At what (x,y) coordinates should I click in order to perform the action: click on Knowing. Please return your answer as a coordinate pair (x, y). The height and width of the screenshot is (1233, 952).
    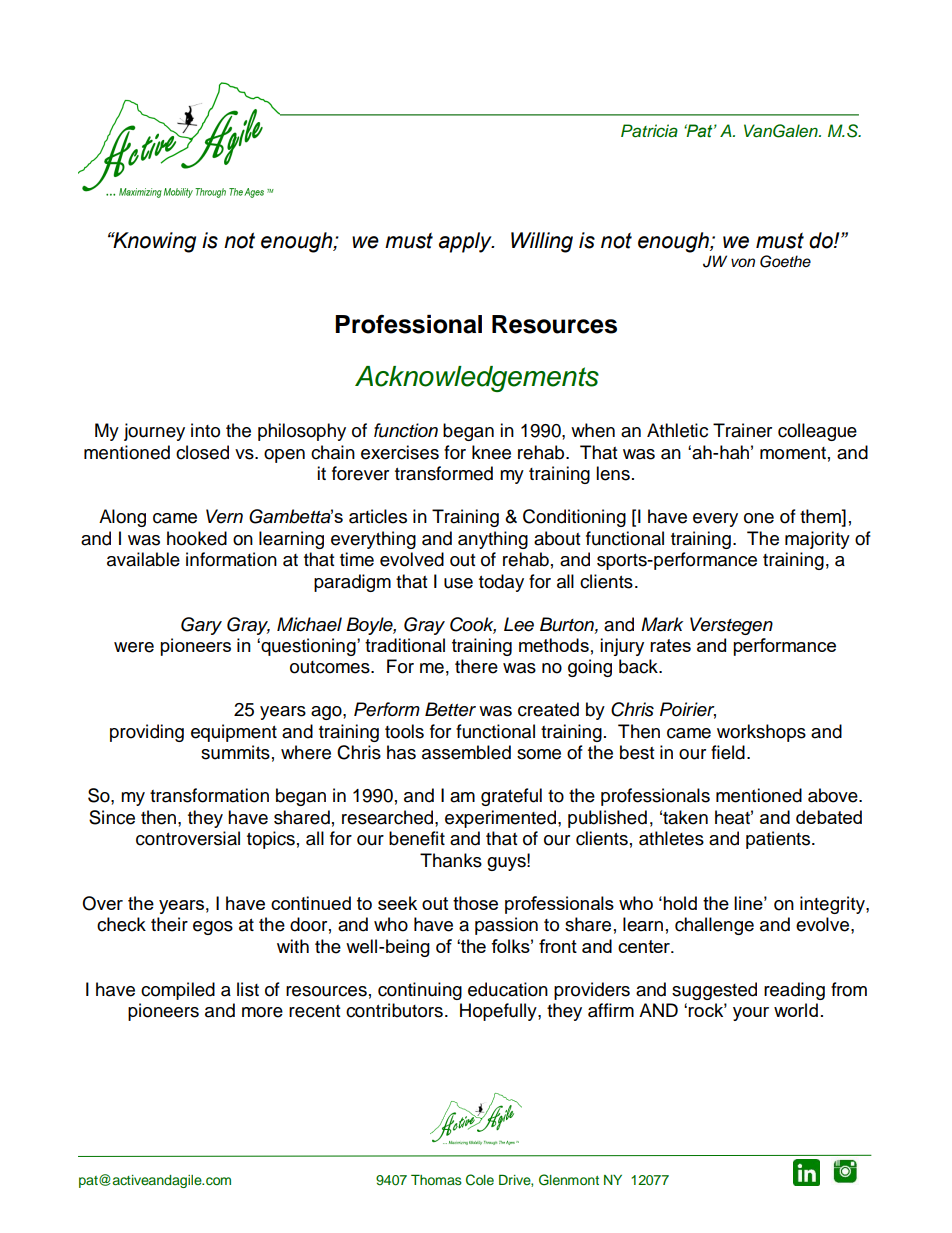
    Looking at the image, I should click on (153, 242).
